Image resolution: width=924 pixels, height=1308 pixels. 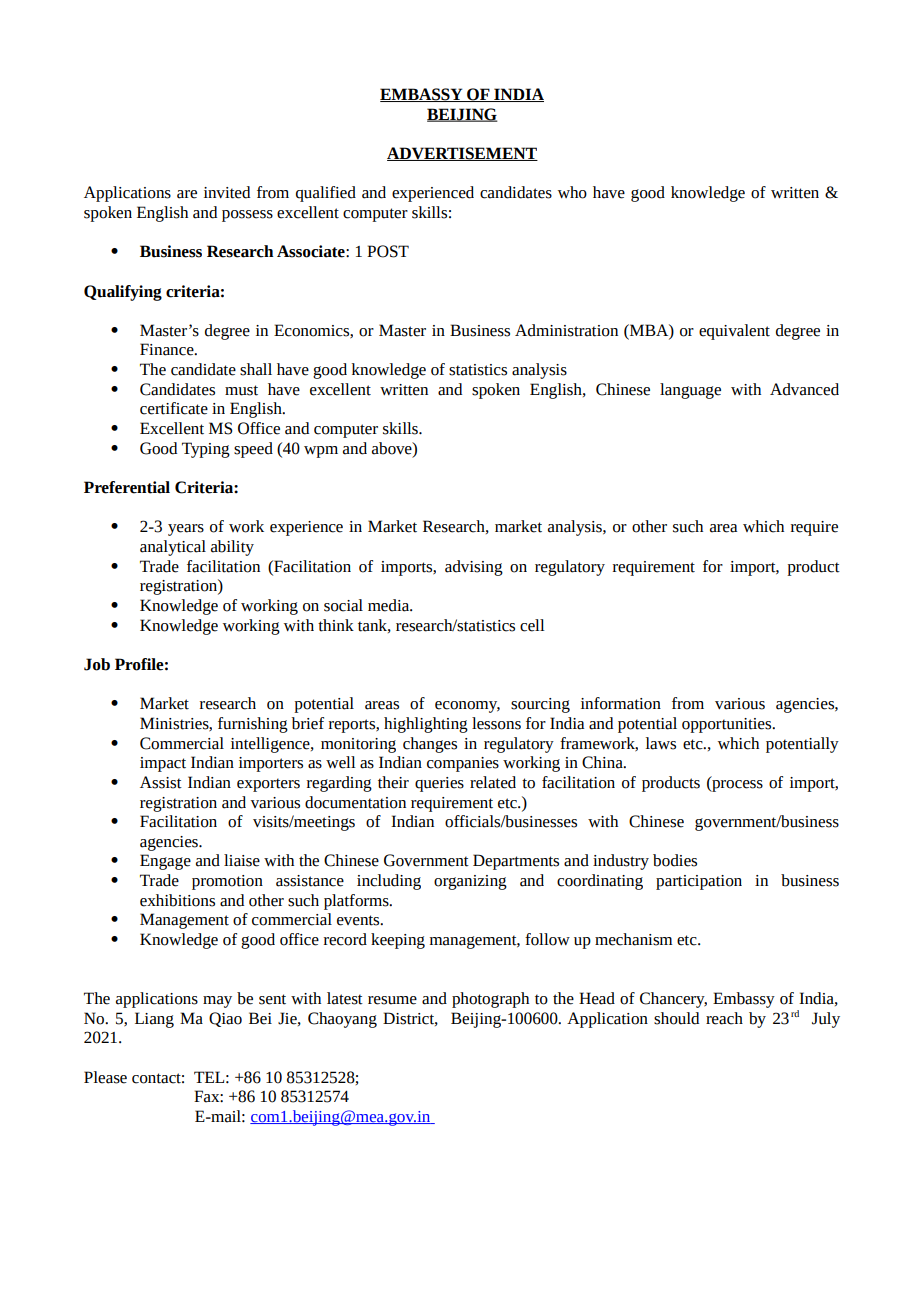 I want to click on above, so click(x=393, y=448).
